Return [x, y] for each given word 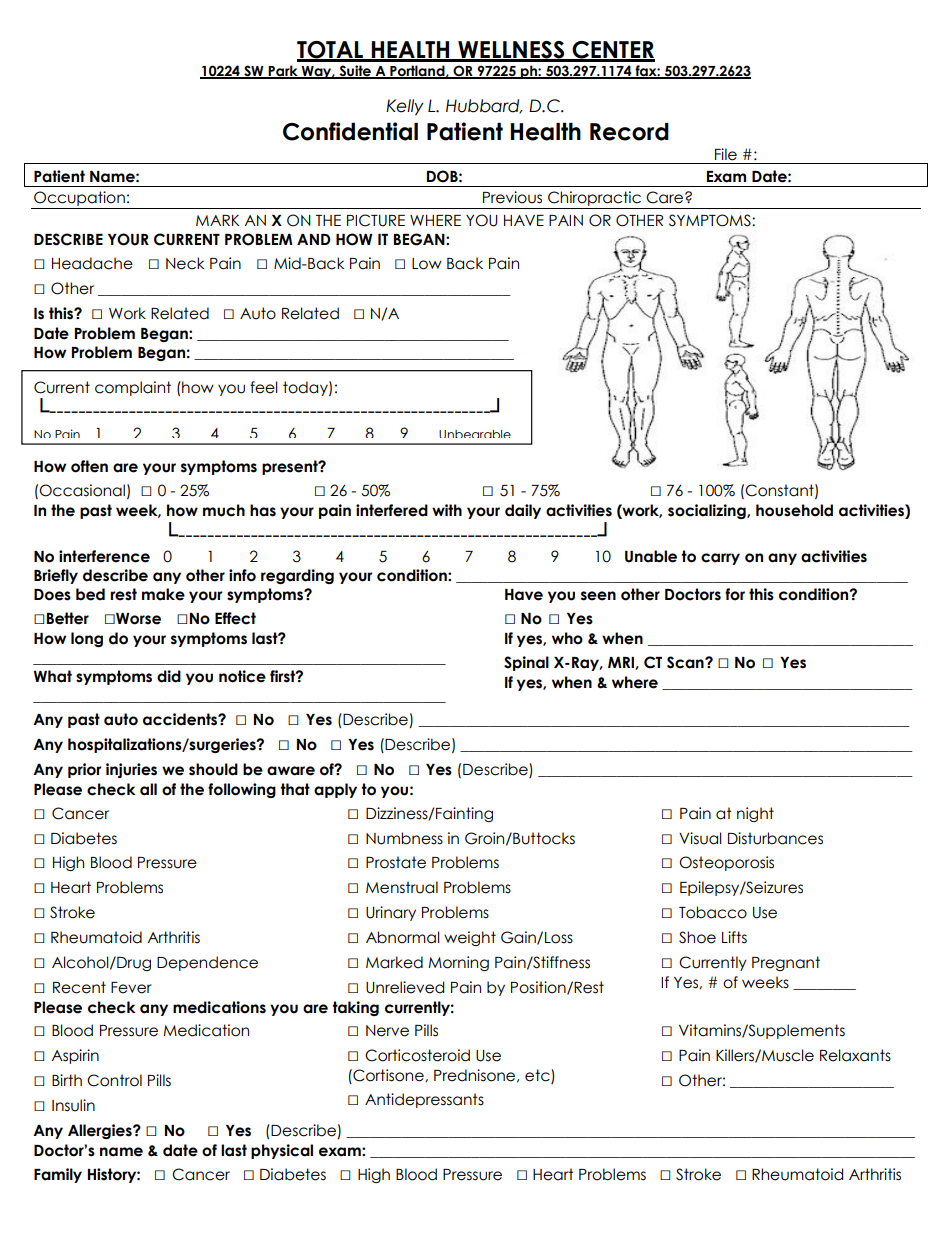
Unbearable [475, 434]
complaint [133, 388]
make [163, 594]
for [735, 594]
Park [283, 72]
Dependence [207, 963]
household [794, 510]
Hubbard [484, 106]
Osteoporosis [726, 863]
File [726, 154]
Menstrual [402, 887]
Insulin [73, 1105]
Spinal [526, 663]
